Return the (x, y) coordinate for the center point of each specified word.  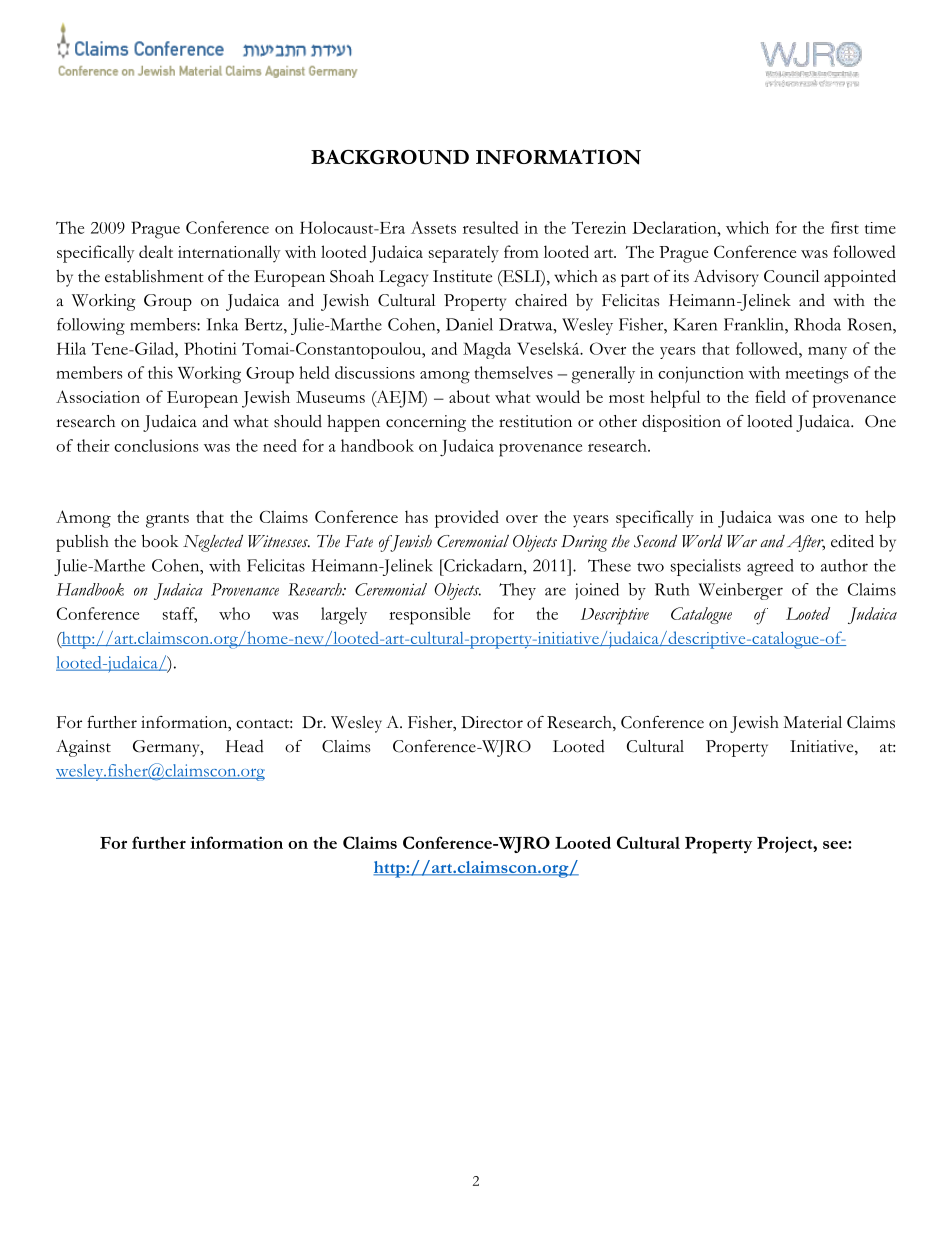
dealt (156, 251)
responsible (429, 616)
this (160, 372)
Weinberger (740, 591)
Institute (462, 276)
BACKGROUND (390, 157)
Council (791, 276)
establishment (154, 276)
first (845, 227)
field (770, 396)
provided (467, 519)
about (469, 396)
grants (167, 521)
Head (245, 746)
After (806, 543)
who (234, 613)
